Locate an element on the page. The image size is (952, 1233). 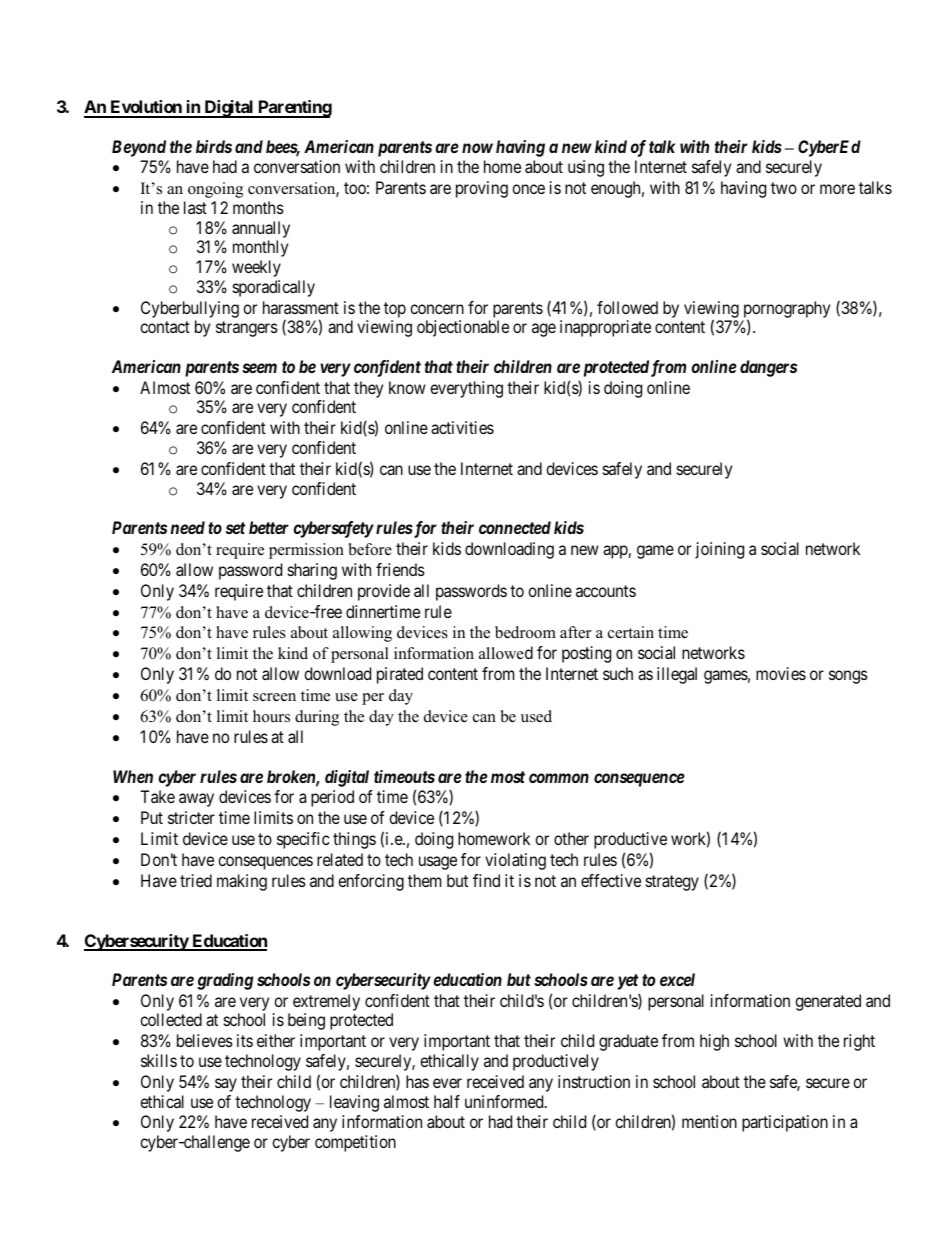
say is located at coordinates (226, 1085).
